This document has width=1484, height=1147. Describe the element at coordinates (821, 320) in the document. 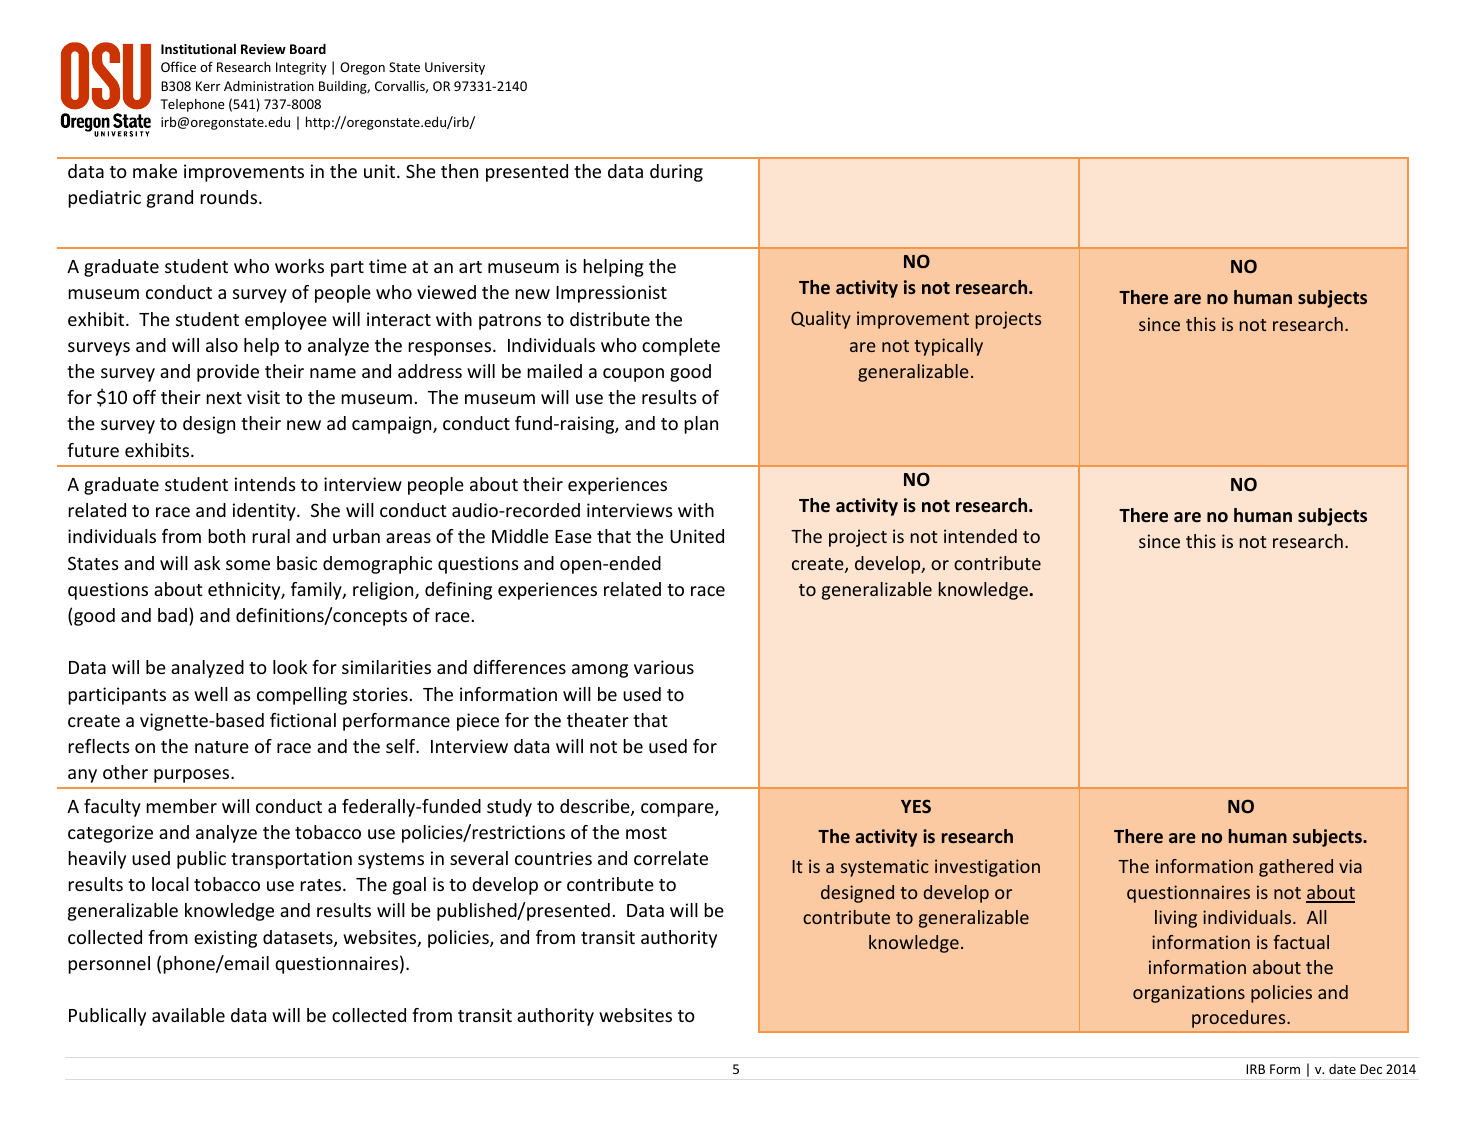

I see `Quality` at that location.
